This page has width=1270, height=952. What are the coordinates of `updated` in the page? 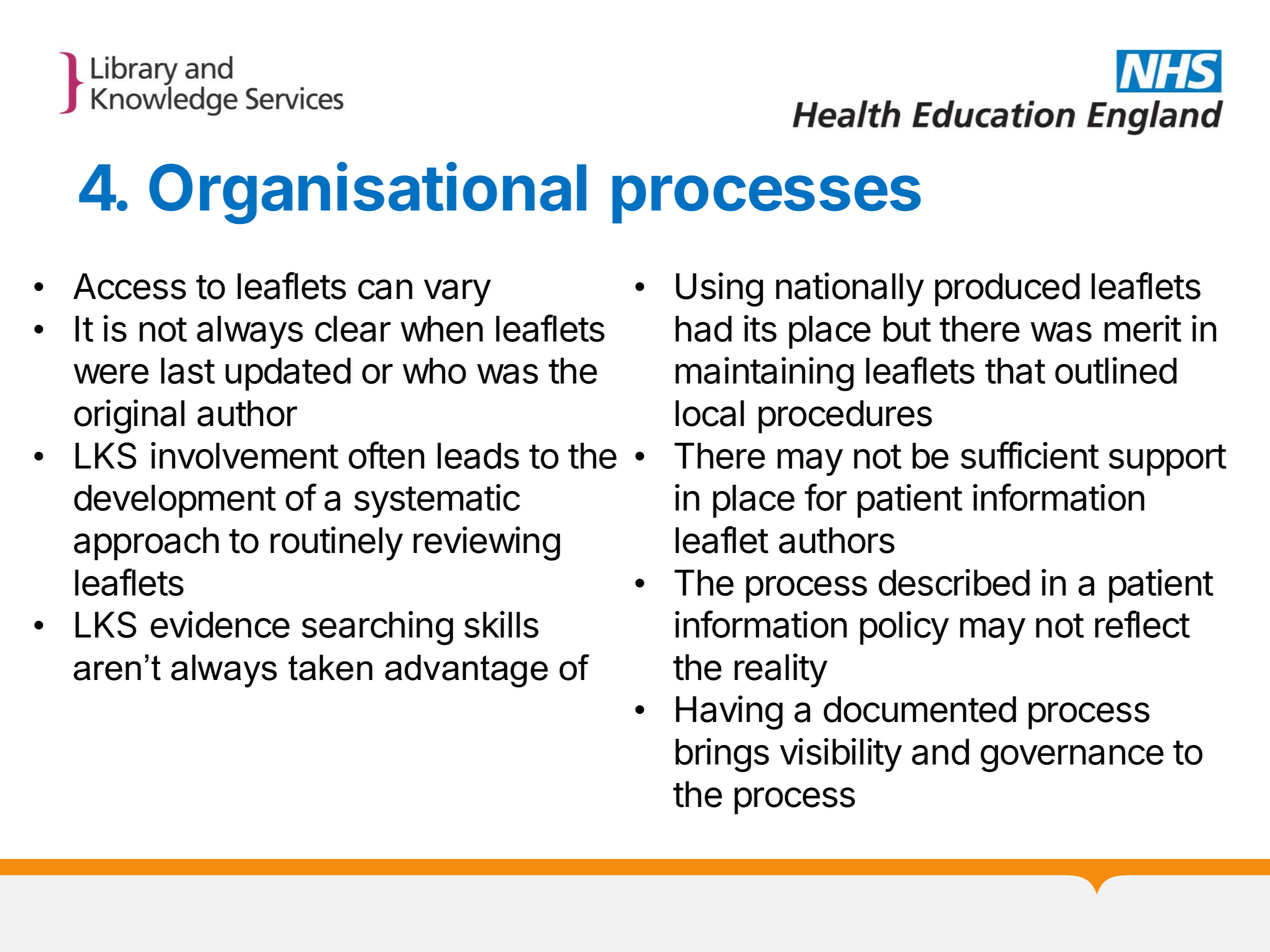 It's located at (288, 374).
